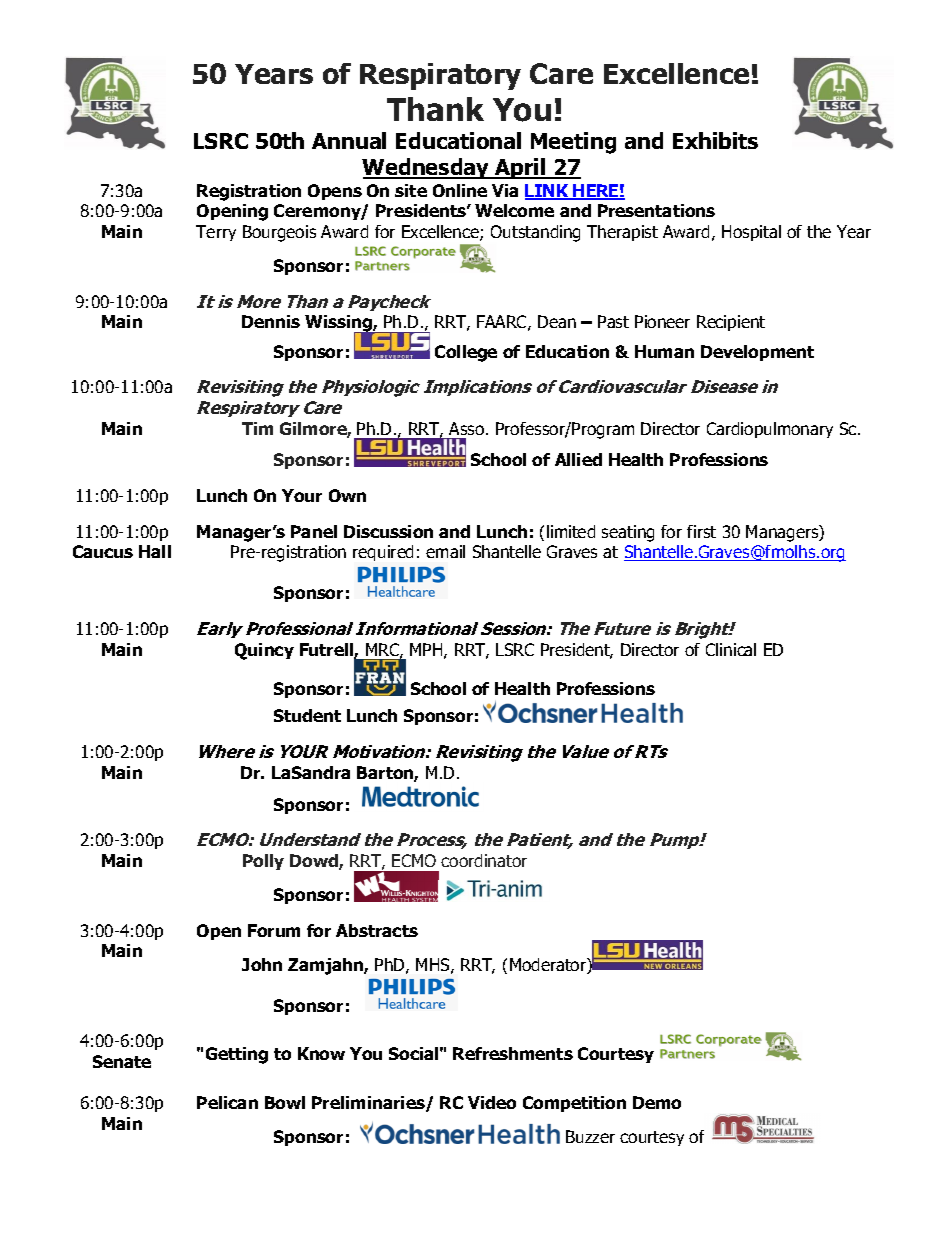 Image resolution: width=952 pixels, height=1233 pixels. What do you see at coordinates (484, 860) in the document?
I see `coordinator` at bounding box center [484, 860].
